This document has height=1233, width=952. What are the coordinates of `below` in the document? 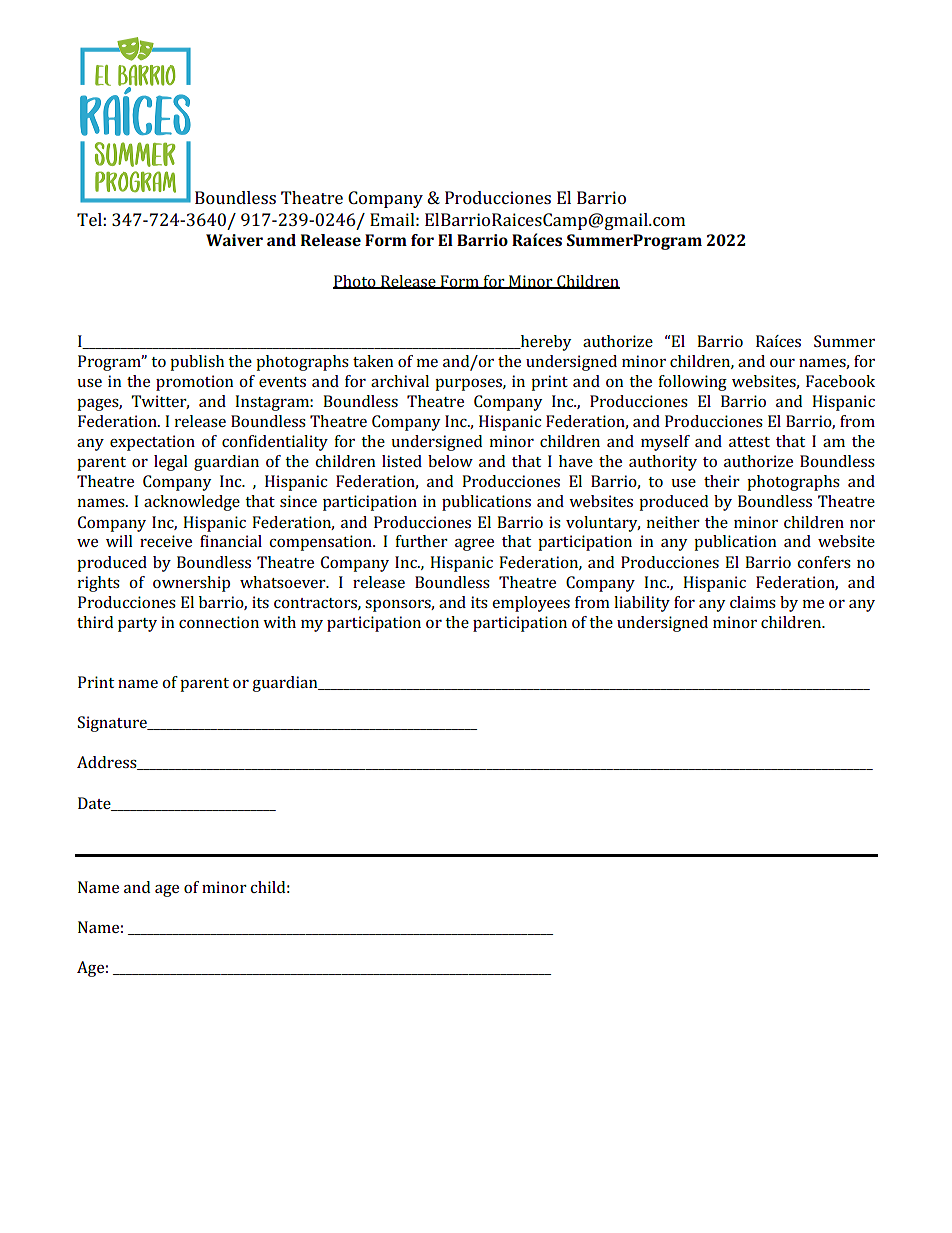 It's located at (450, 461).
